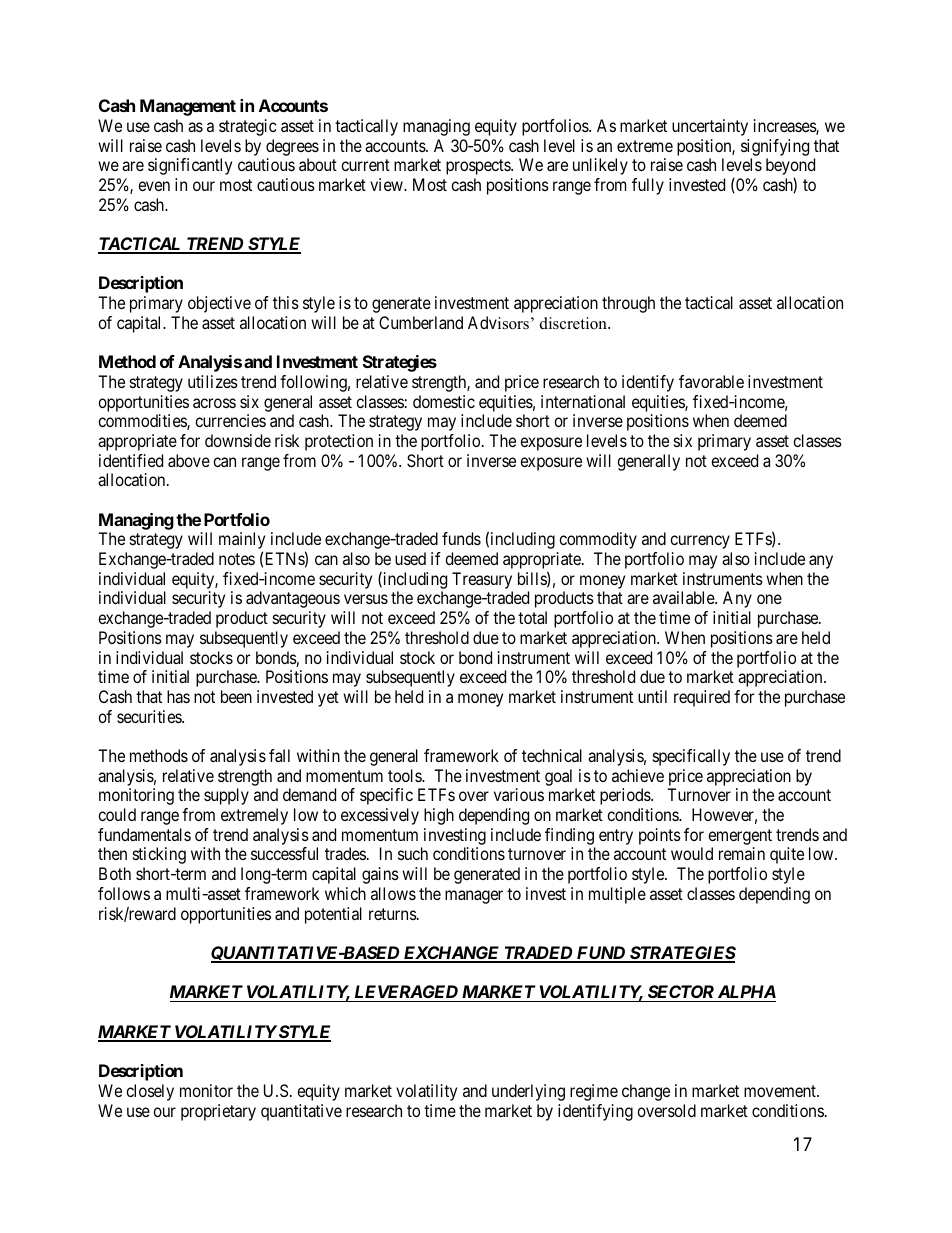 This screenshot has width=952, height=1233. What do you see at coordinates (150, 1092) in the screenshot?
I see `closely` at bounding box center [150, 1092].
